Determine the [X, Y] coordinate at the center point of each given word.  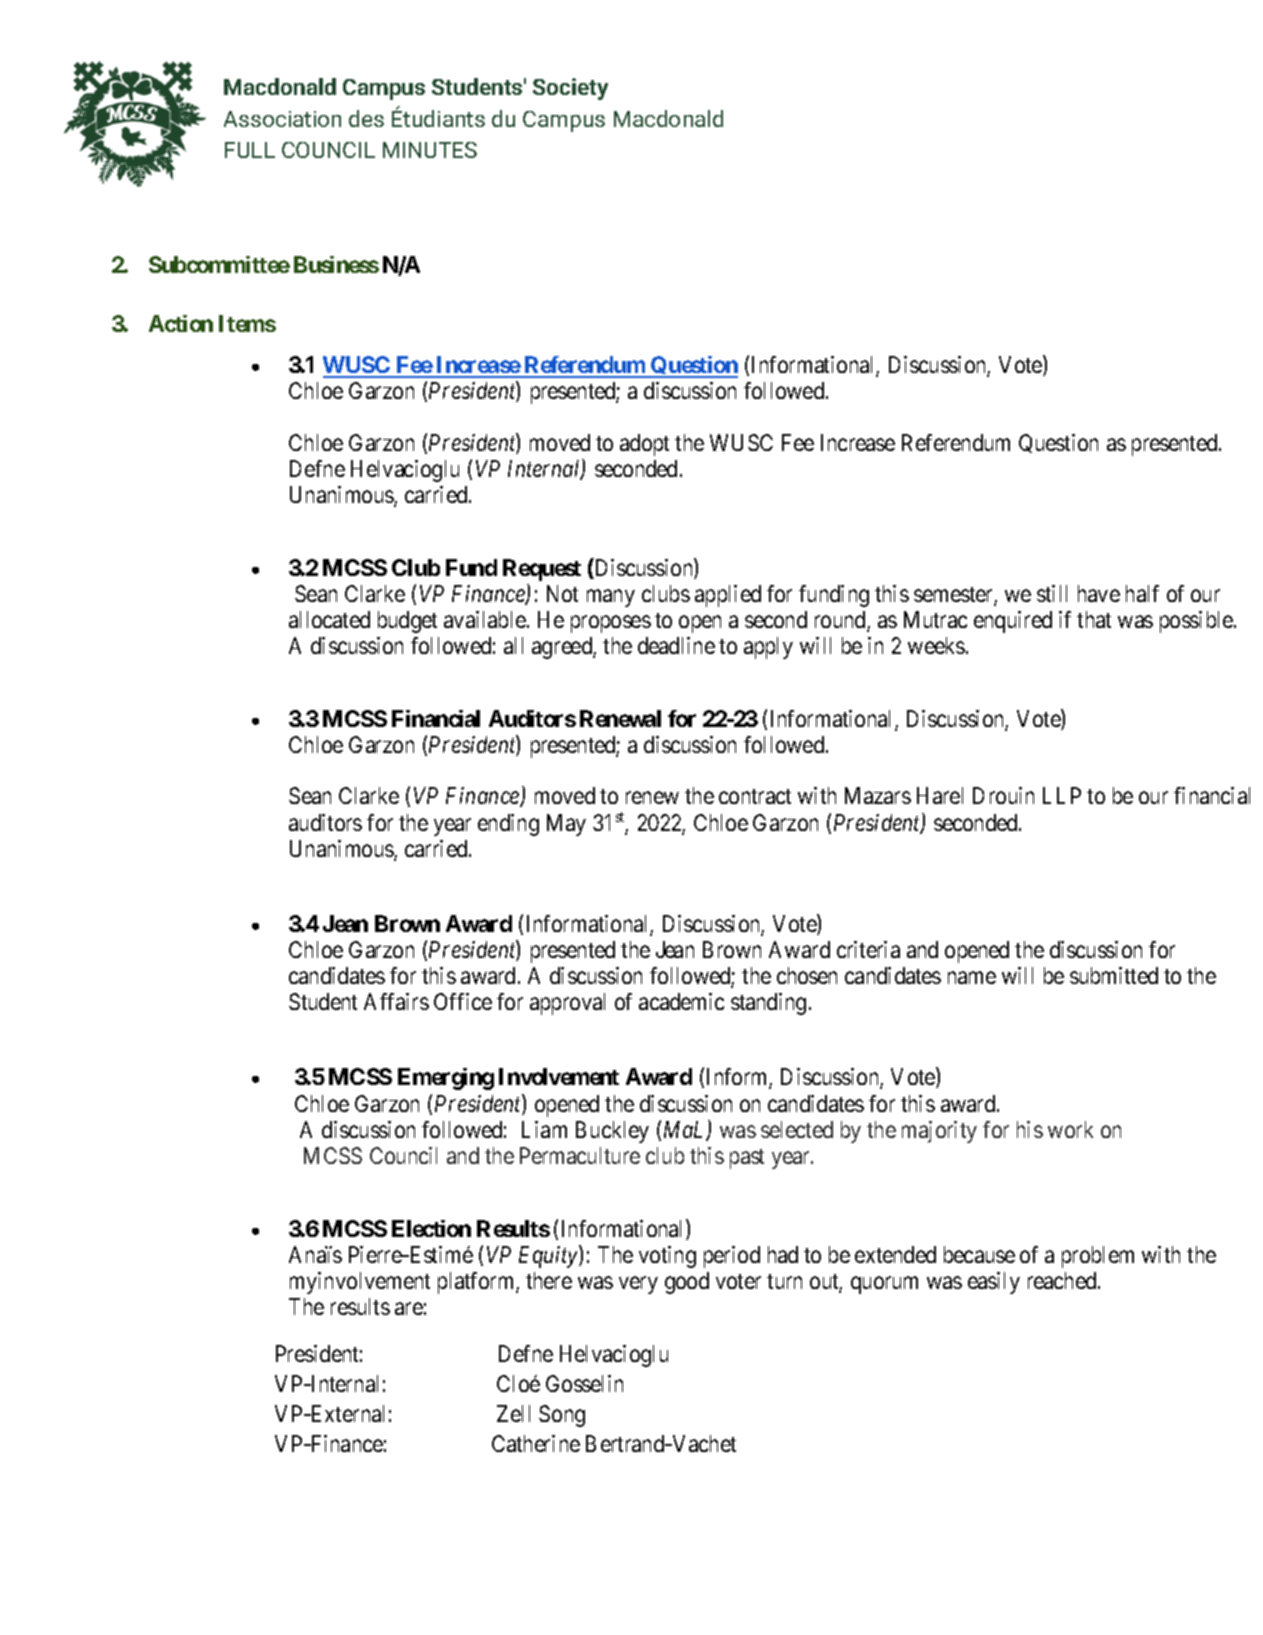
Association [282, 119]
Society [570, 89]
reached [1063, 1280]
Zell [513, 1413]
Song [562, 1416]
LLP [1062, 795]
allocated [329, 619]
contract [755, 796]
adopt [644, 445]
